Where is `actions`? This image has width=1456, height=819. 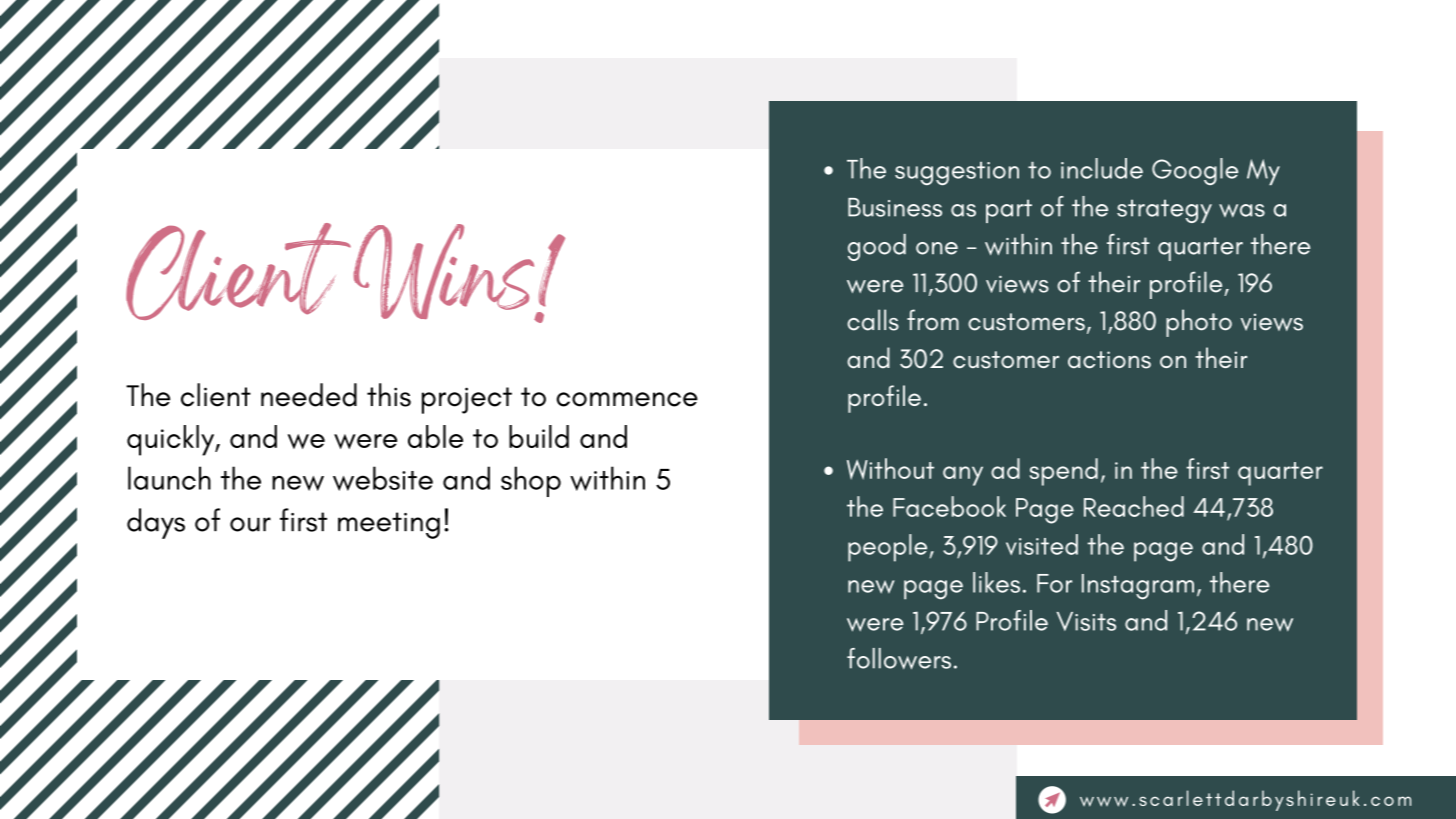 actions is located at coordinates (1109, 360).
